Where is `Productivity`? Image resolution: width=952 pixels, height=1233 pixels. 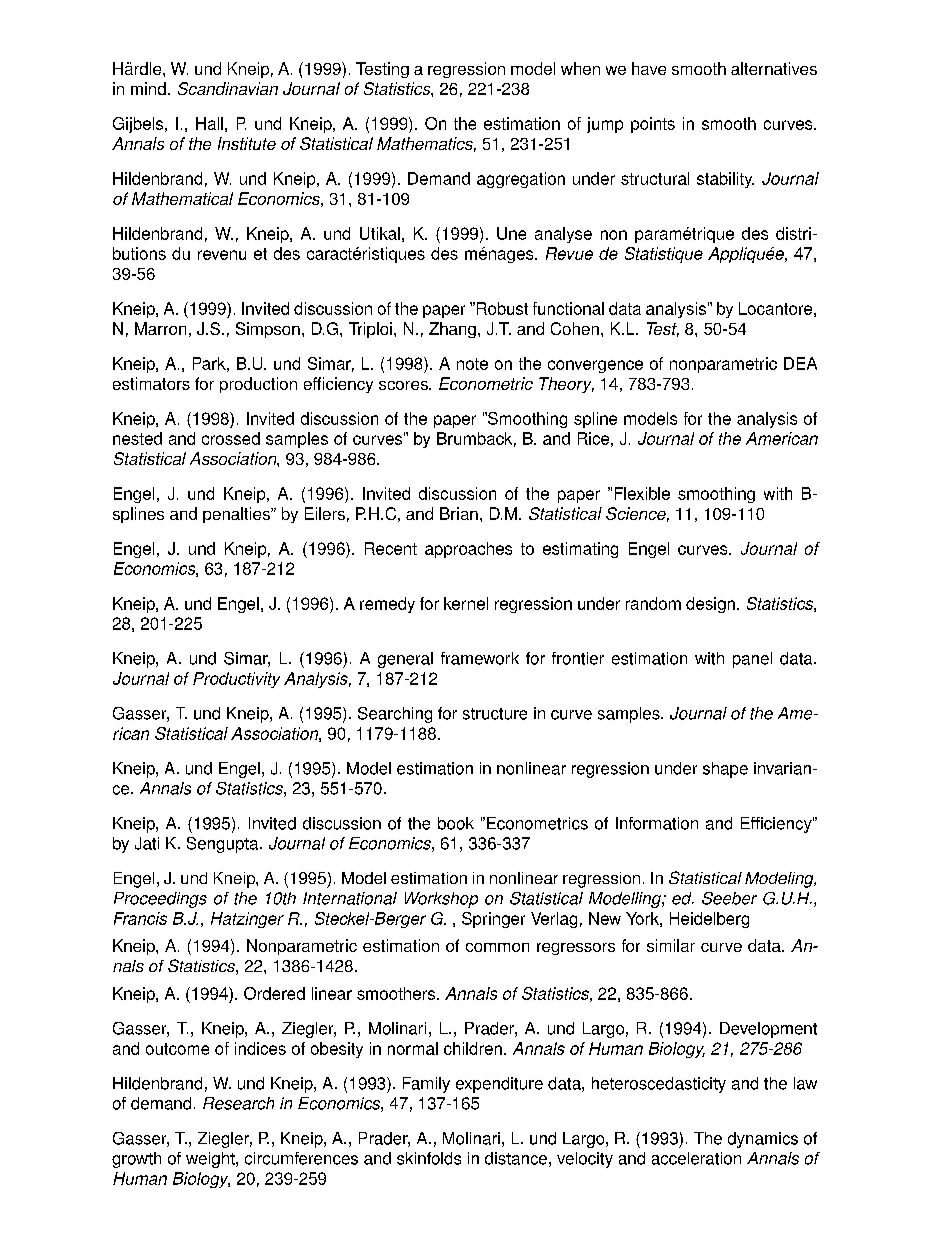
Productivity is located at coordinates (236, 680).
